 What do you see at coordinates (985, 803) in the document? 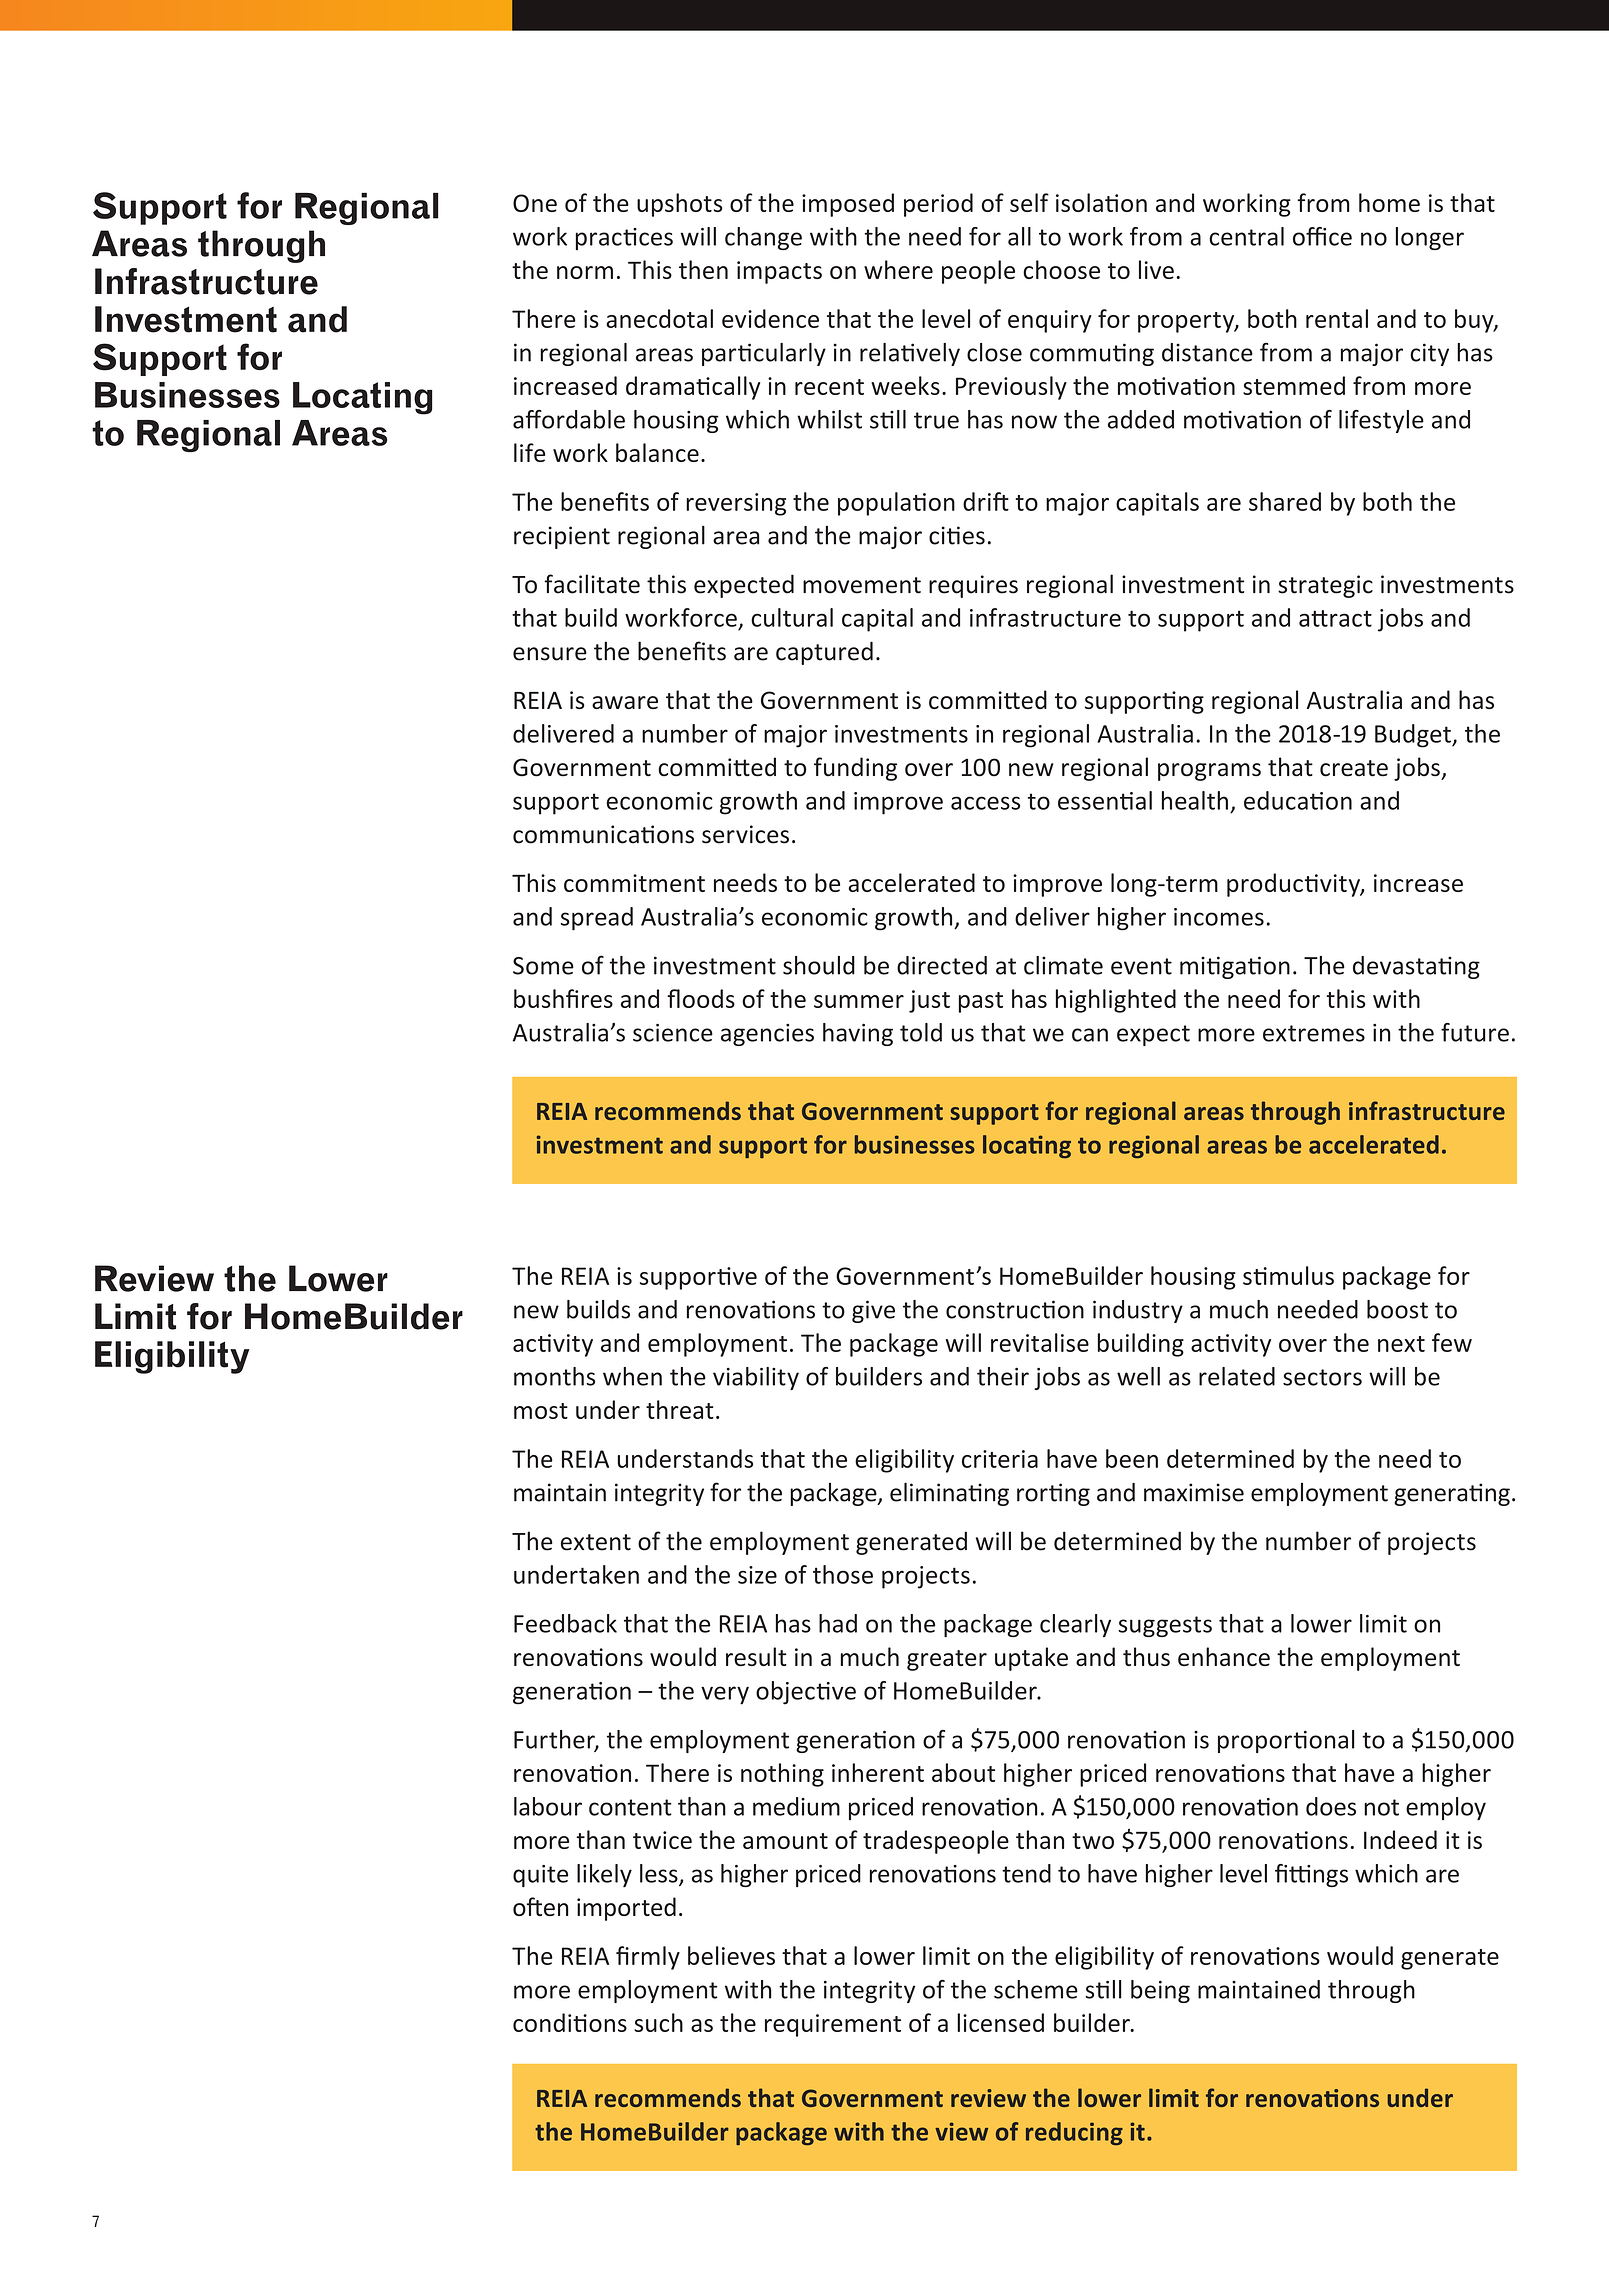
I see `access` at bounding box center [985, 803].
